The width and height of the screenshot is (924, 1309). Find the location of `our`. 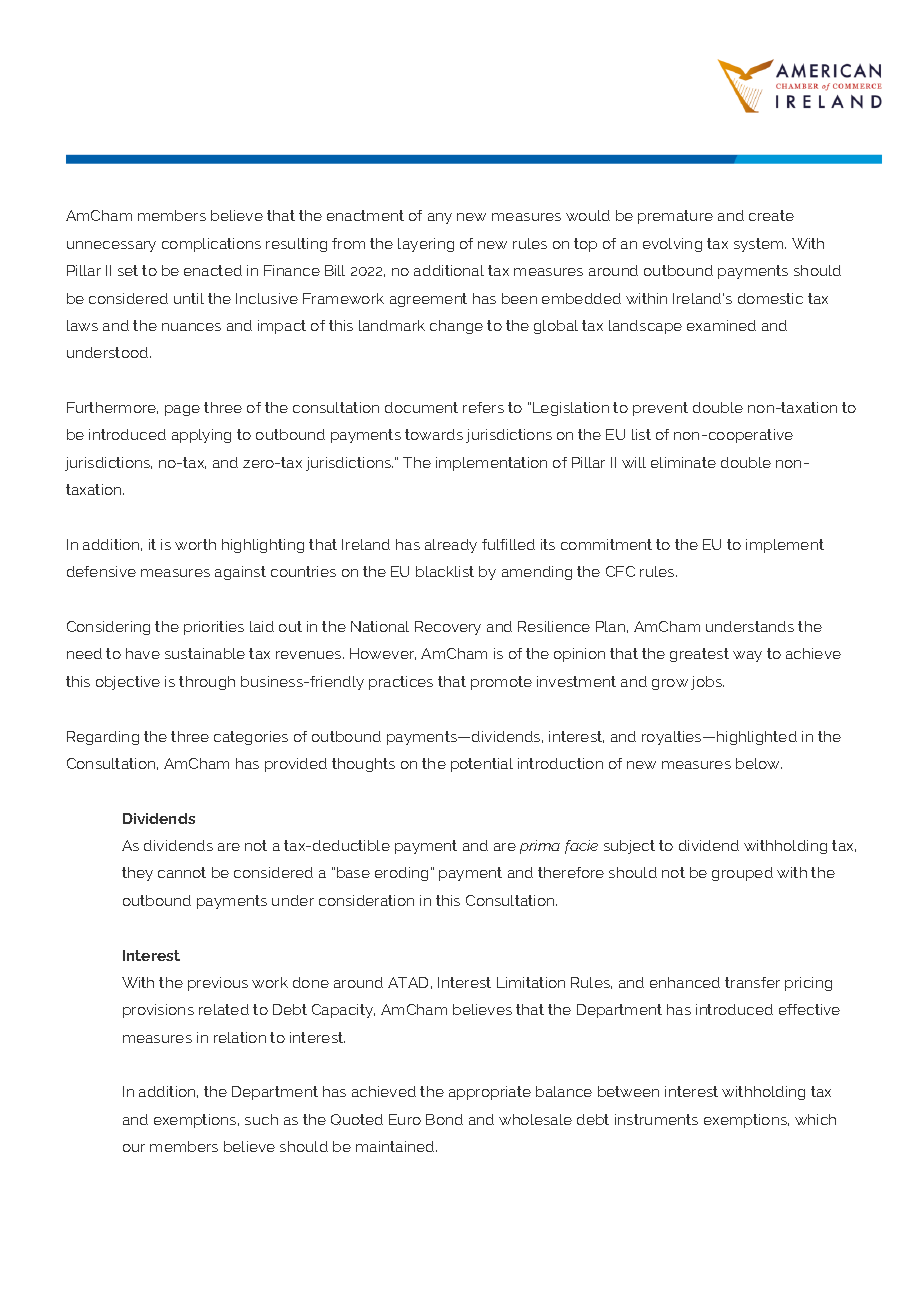

our is located at coordinates (134, 1148).
